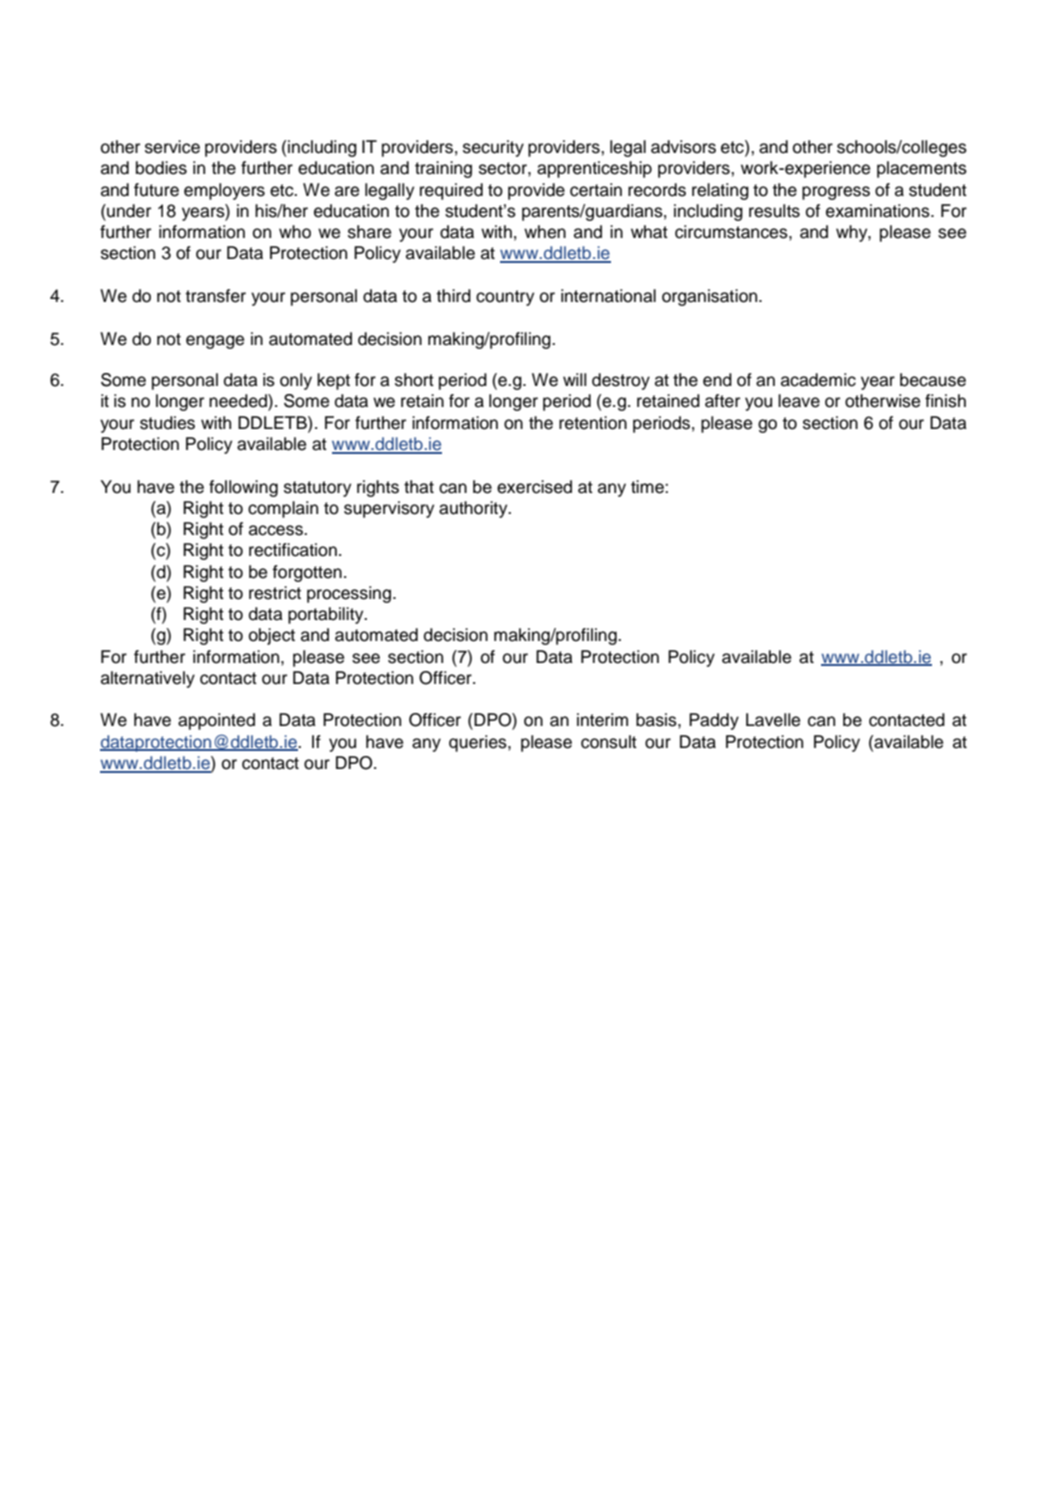 The width and height of the page is (1055, 1492). What do you see at coordinates (711, 297) in the page?
I see `organisation` at bounding box center [711, 297].
